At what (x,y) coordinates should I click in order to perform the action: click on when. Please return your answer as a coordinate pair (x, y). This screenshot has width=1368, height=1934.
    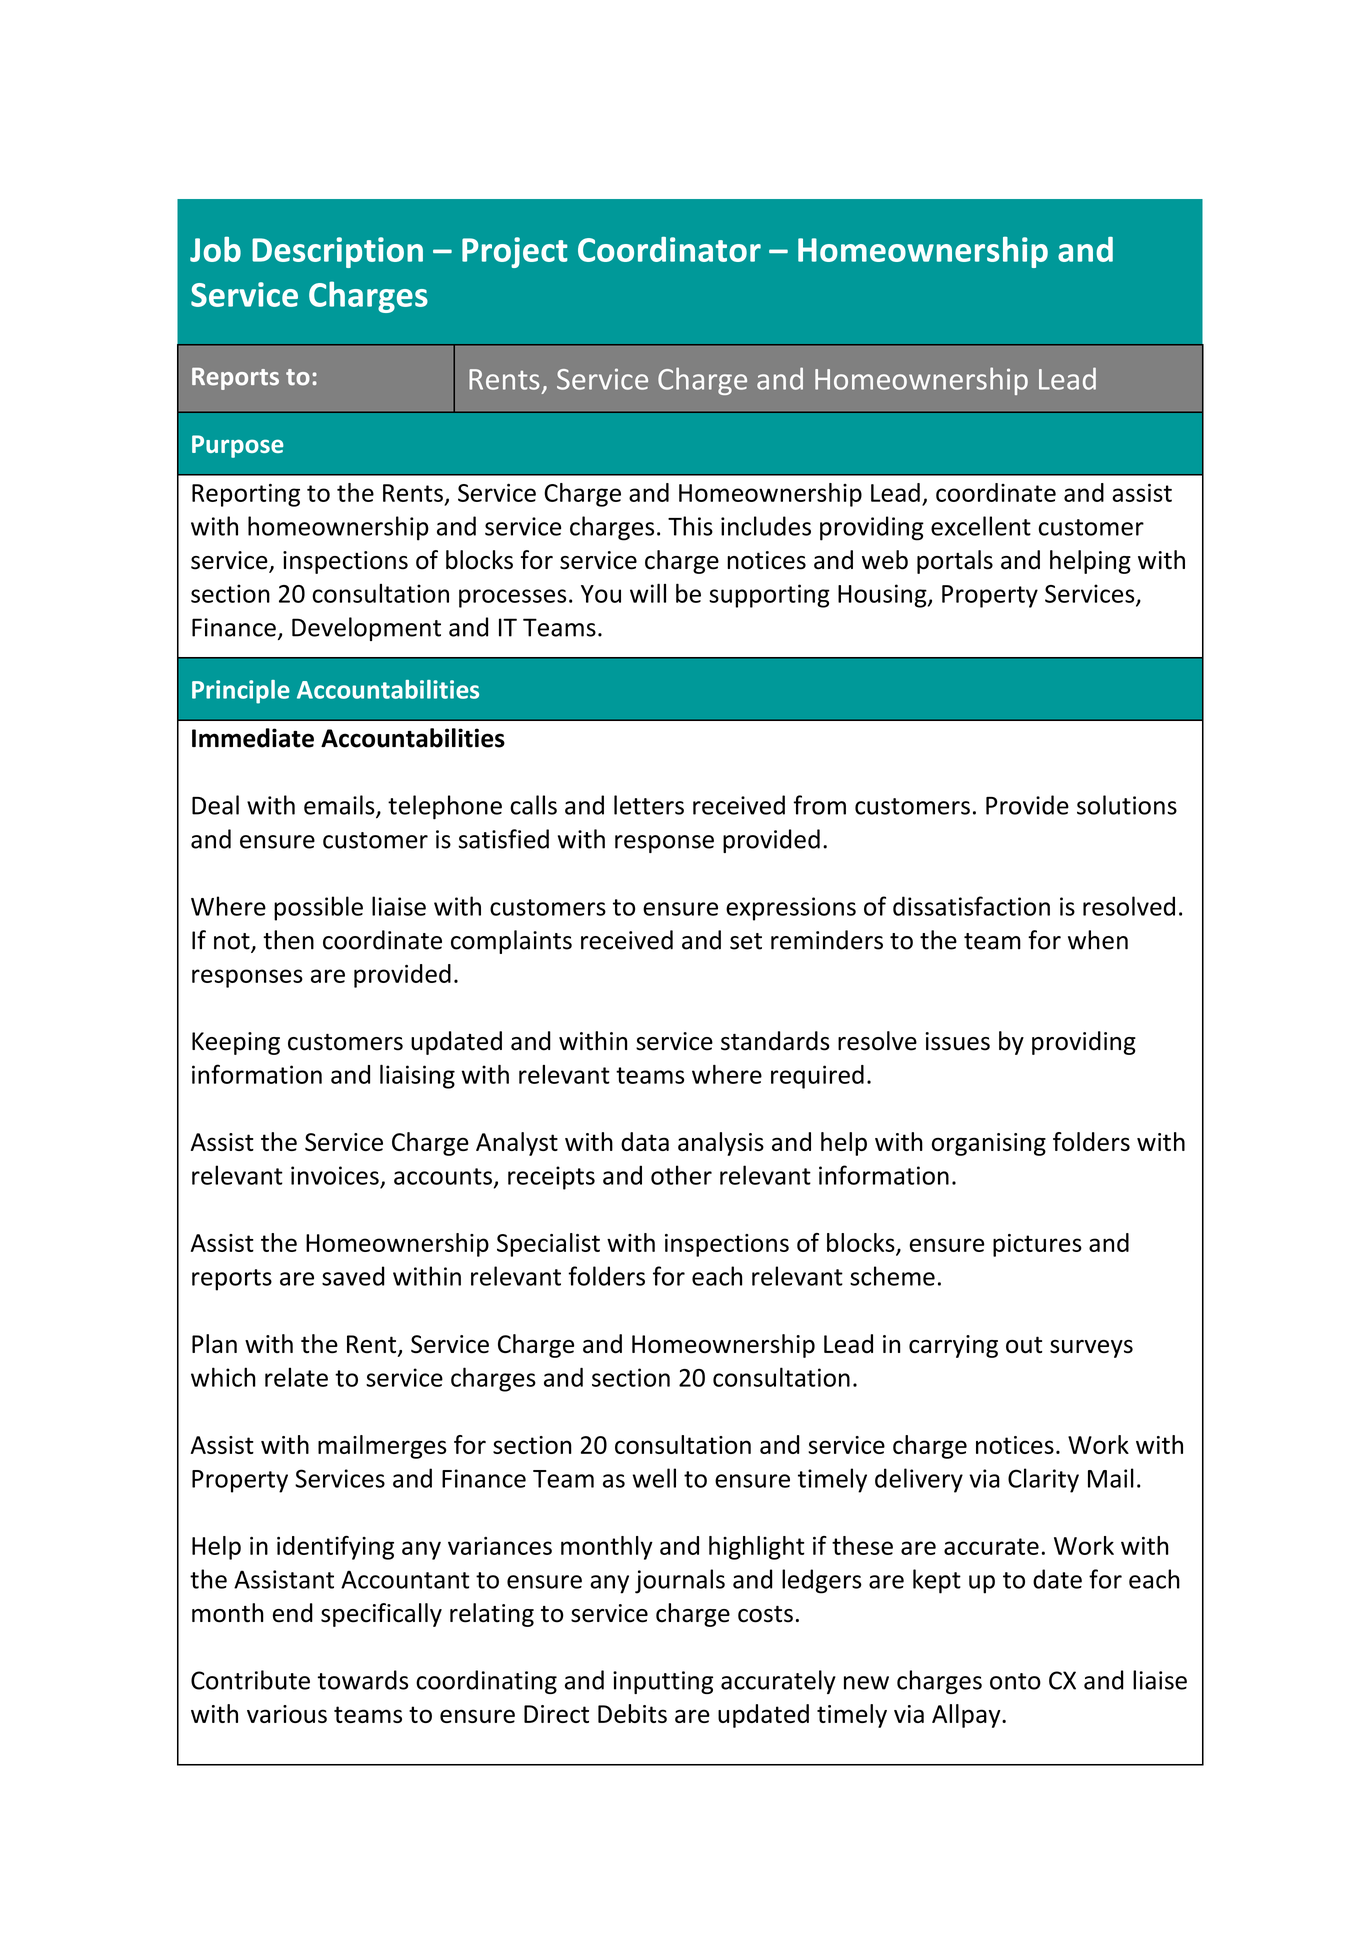
    Looking at the image, I should click on (1098, 940).
